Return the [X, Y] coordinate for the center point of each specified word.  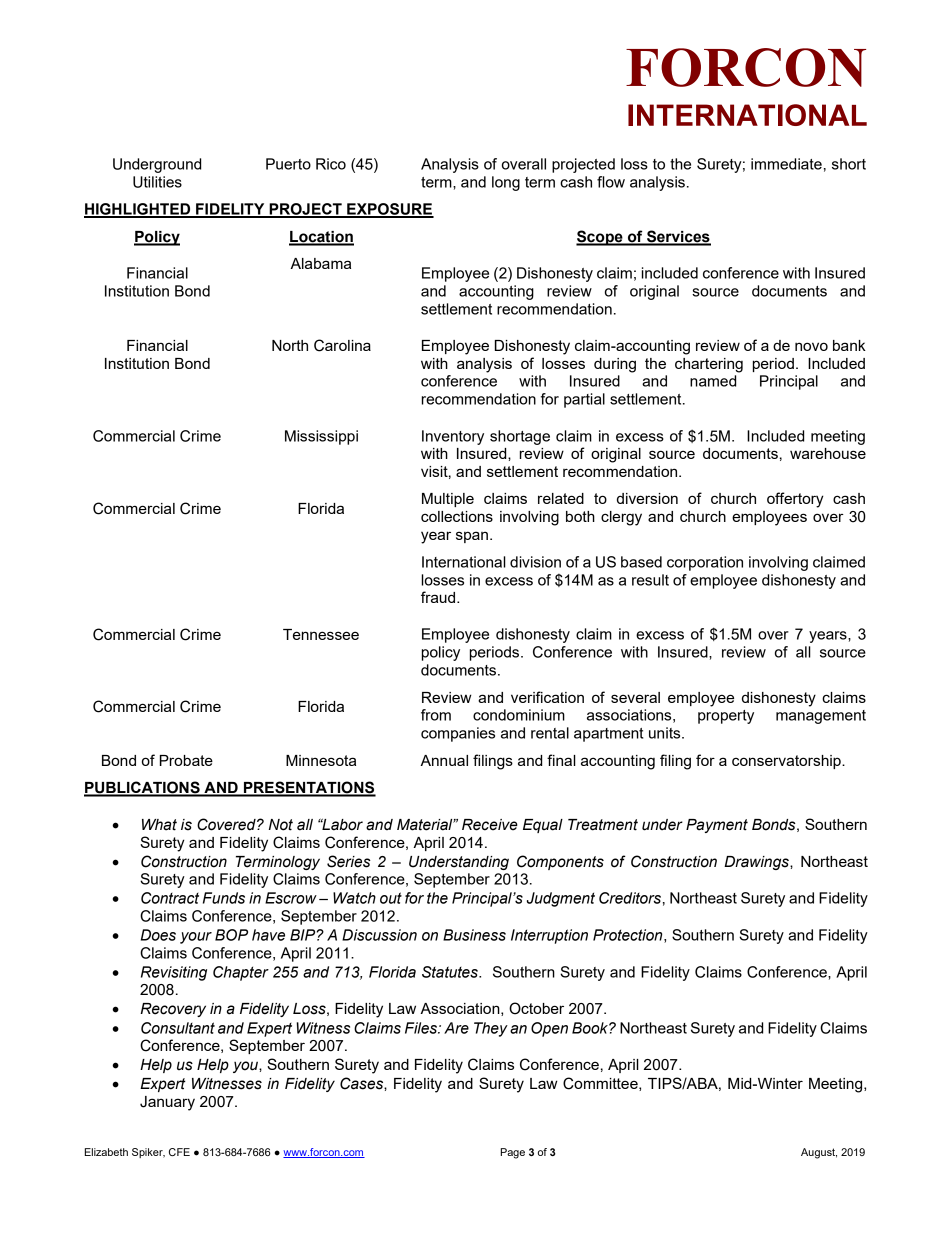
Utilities [157, 182]
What [159, 825]
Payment [717, 826]
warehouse [828, 453]
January [167, 1103]
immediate [786, 164]
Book [591, 1028]
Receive [490, 825]
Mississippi [321, 437]
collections [457, 516]
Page [513, 1153]
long [506, 183]
